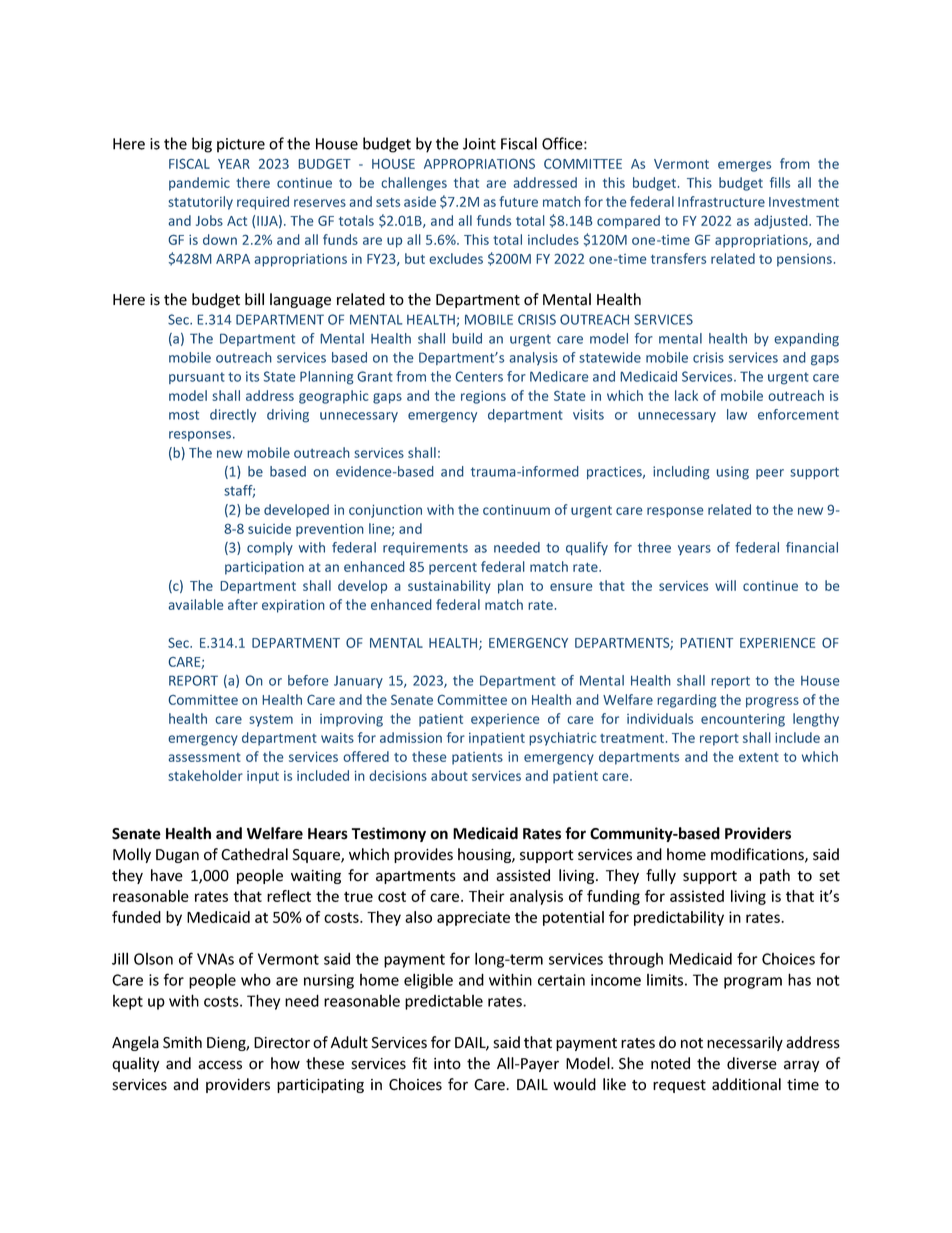 This screenshot has width=952, height=1233. What do you see at coordinates (725, 585) in the screenshot?
I see `will` at bounding box center [725, 585].
